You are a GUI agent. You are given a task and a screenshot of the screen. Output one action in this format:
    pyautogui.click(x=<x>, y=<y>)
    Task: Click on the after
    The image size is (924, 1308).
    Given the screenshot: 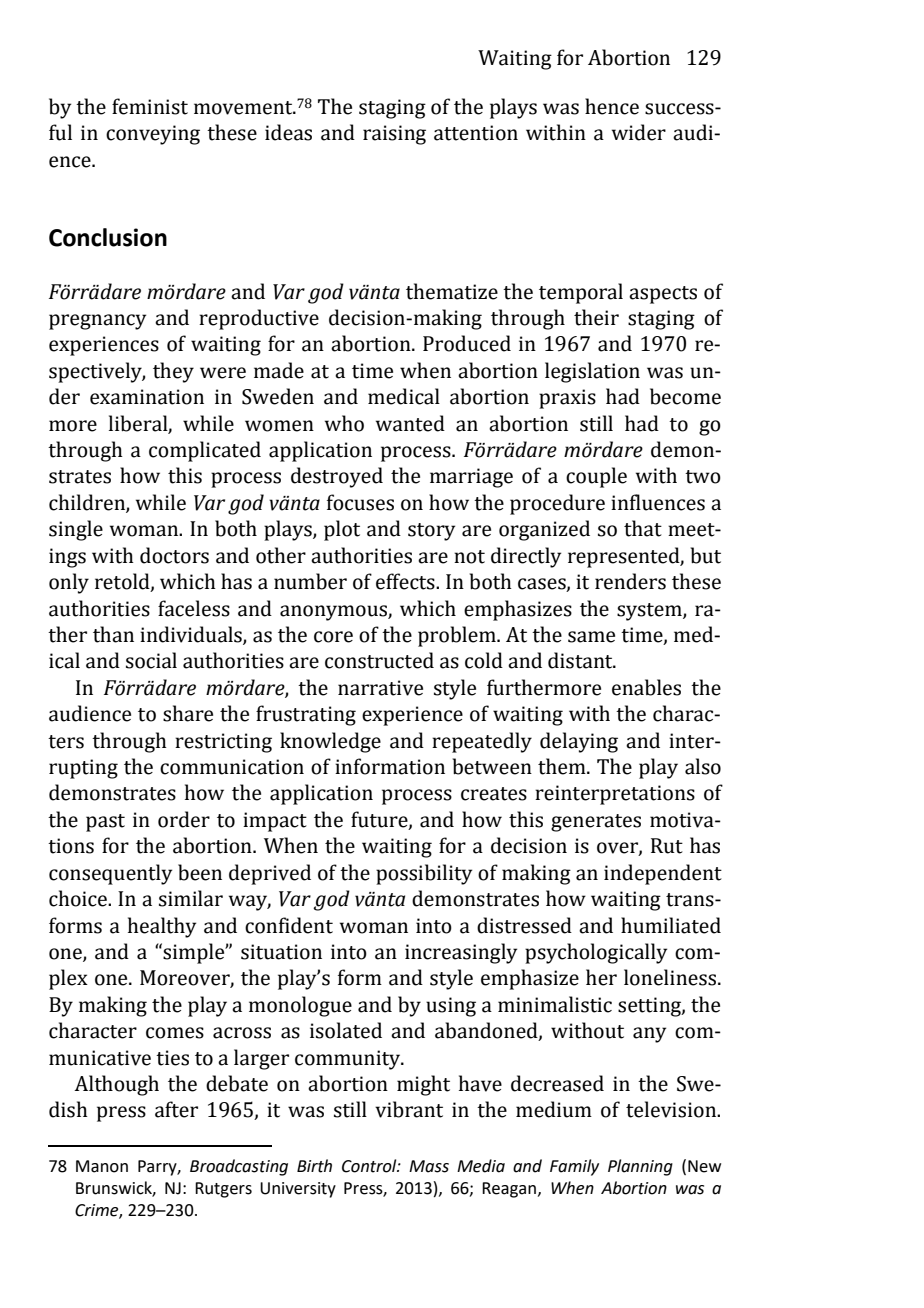 What is the action you would take?
    pyautogui.click(x=176, y=1109)
